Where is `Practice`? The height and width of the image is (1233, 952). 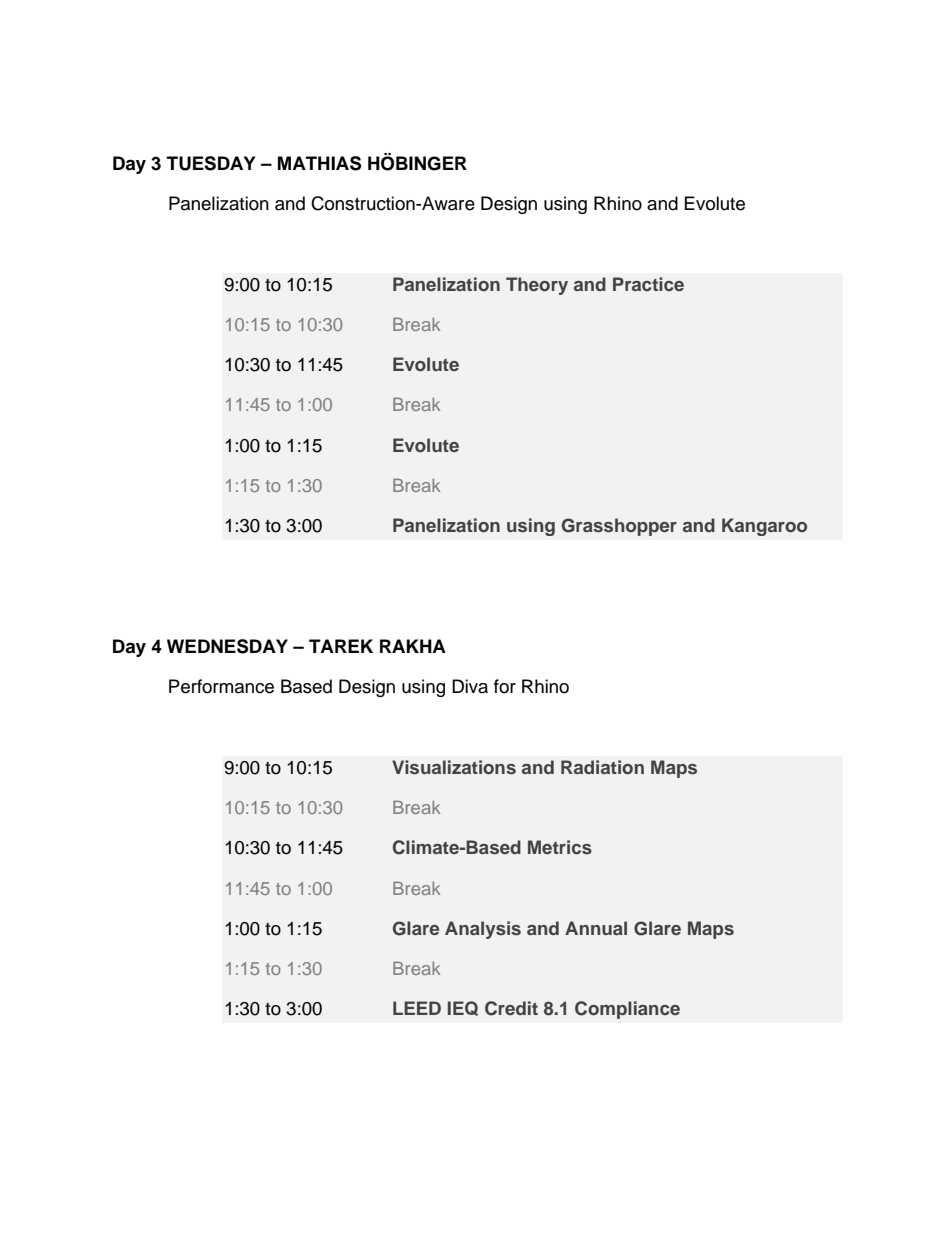
Practice is located at coordinates (648, 284).
